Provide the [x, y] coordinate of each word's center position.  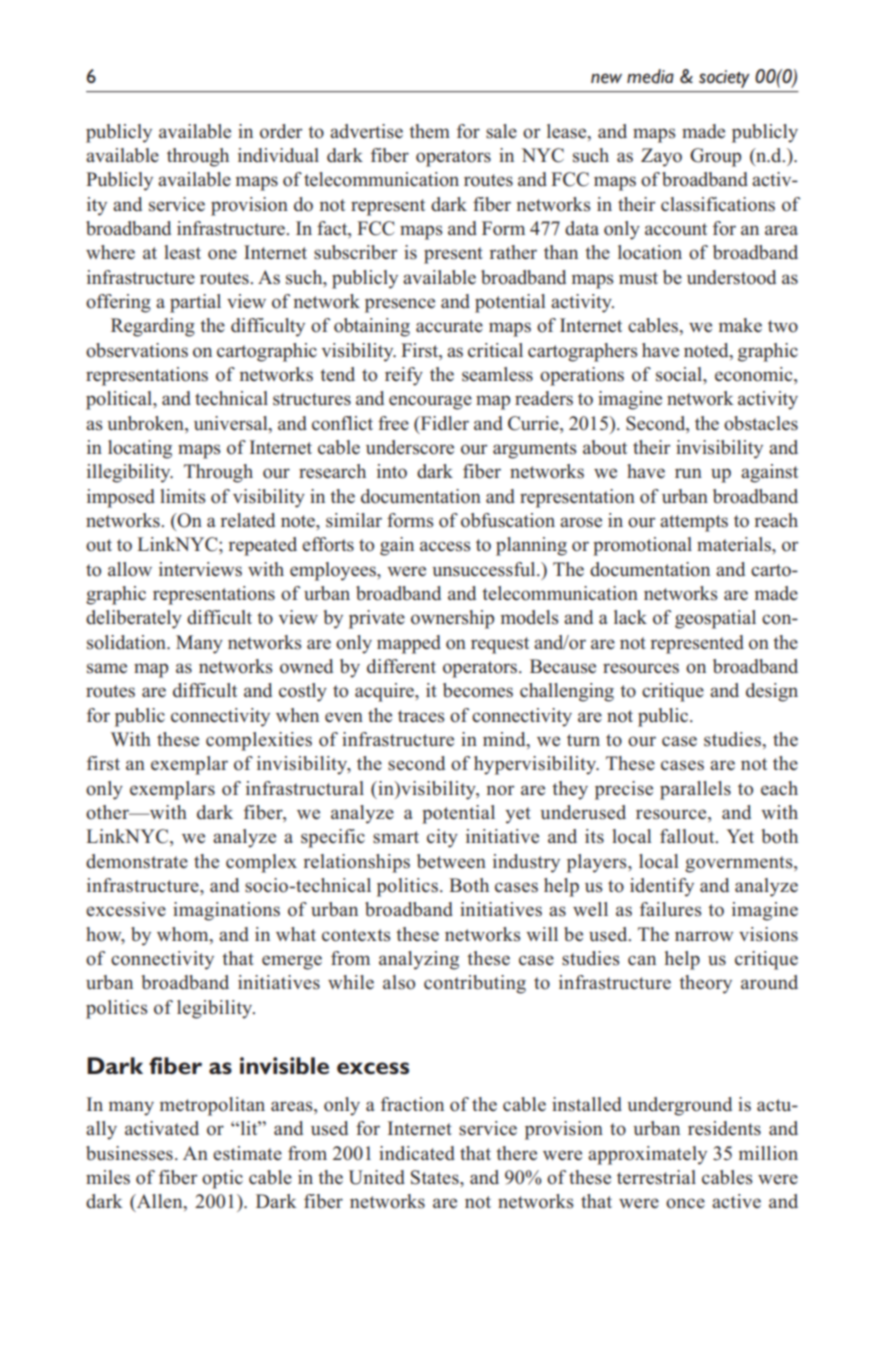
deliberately [134, 619]
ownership [452, 619]
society [724, 79]
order [281, 131]
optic [222, 1179]
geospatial [715, 619]
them [429, 131]
